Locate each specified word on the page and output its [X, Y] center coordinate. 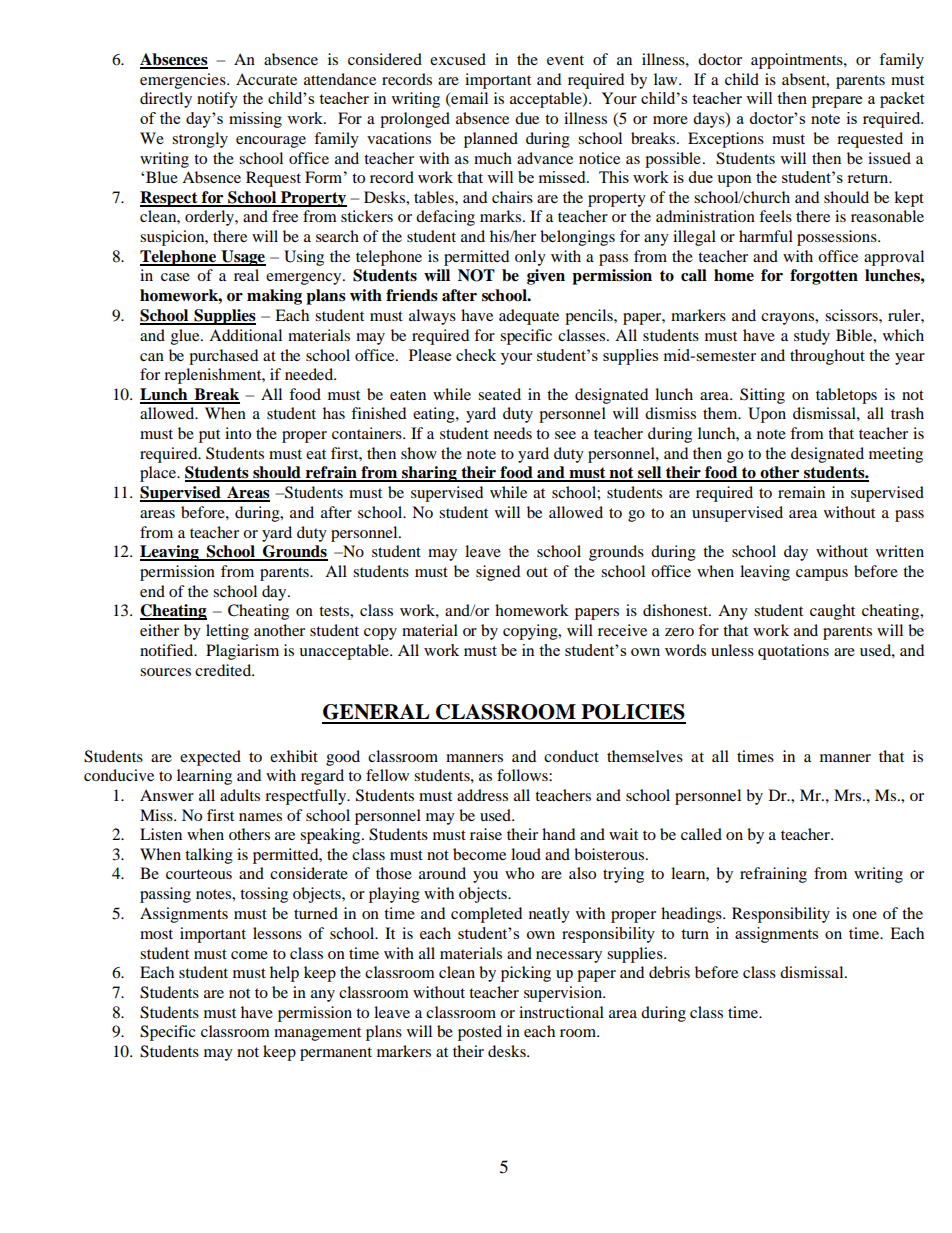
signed [498, 573]
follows [523, 775]
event [565, 60]
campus [822, 575]
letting [227, 632]
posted [480, 1033]
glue [186, 337]
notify [217, 100]
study [812, 337]
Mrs [849, 795]
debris [669, 972]
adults [240, 795]
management [317, 1034]
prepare [837, 102]
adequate [529, 317]
